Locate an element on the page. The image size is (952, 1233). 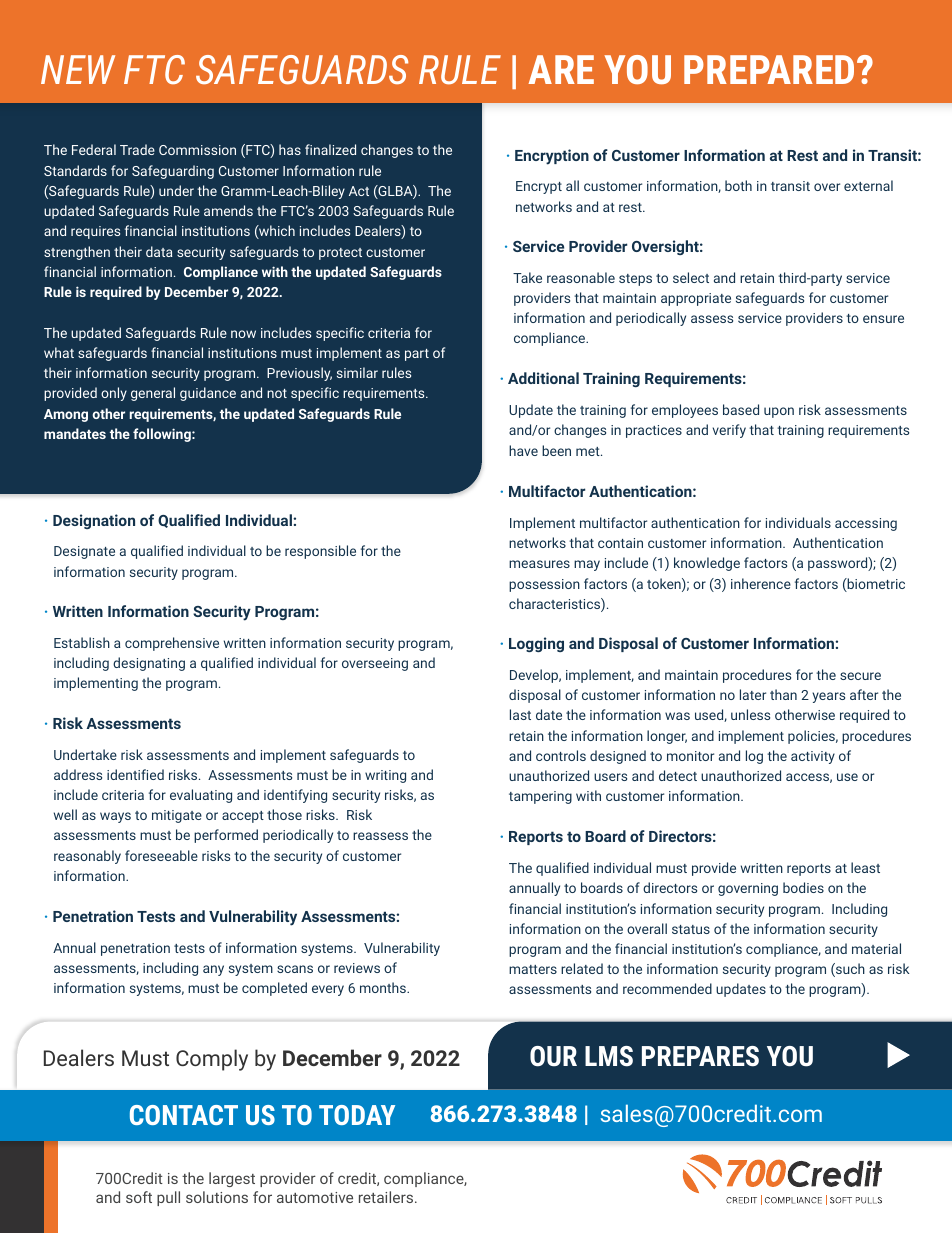
PREPARED is located at coordinates (769, 69).
